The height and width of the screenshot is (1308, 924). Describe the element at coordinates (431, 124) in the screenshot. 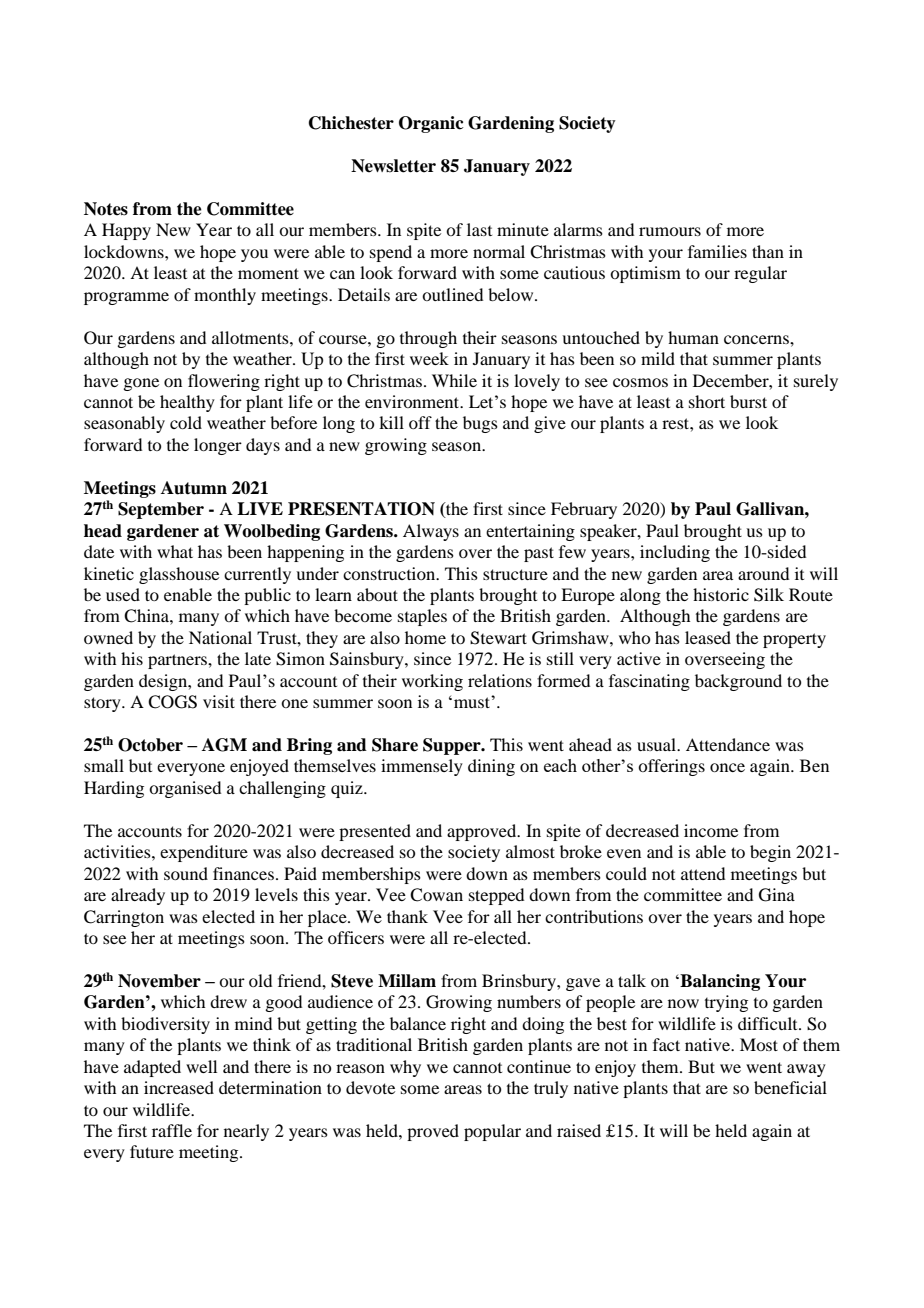

I see `Organic` at that location.
